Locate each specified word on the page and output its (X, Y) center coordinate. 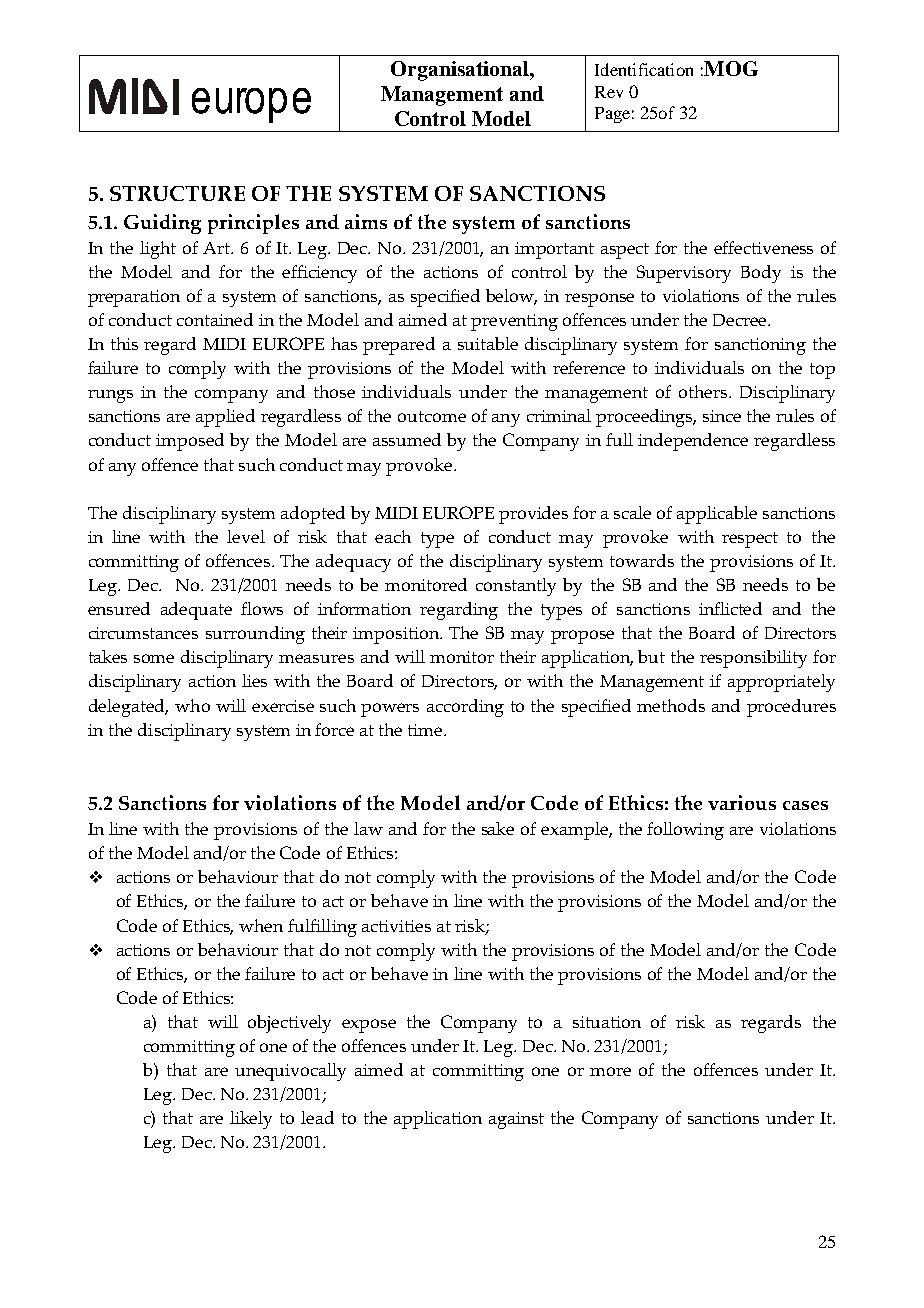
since (722, 416)
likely (251, 1120)
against (516, 1120)
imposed (190, 442)
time (426, 730)
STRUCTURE (177, 193)
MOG (730, 68)
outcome (432, 416)
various (742, 802)
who (192, 705)
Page (612, 115)
